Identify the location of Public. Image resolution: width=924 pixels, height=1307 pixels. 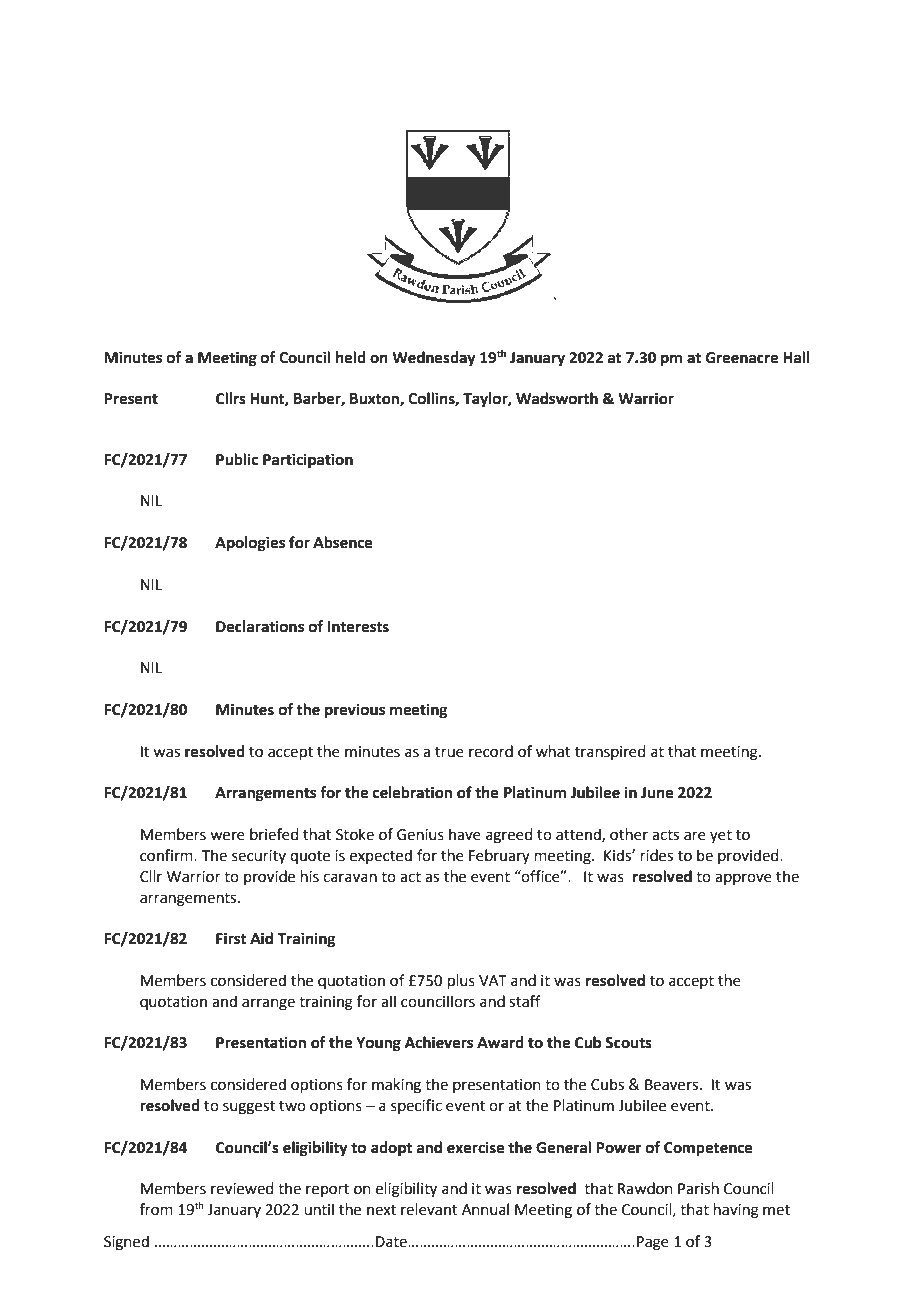
(237, 459).
